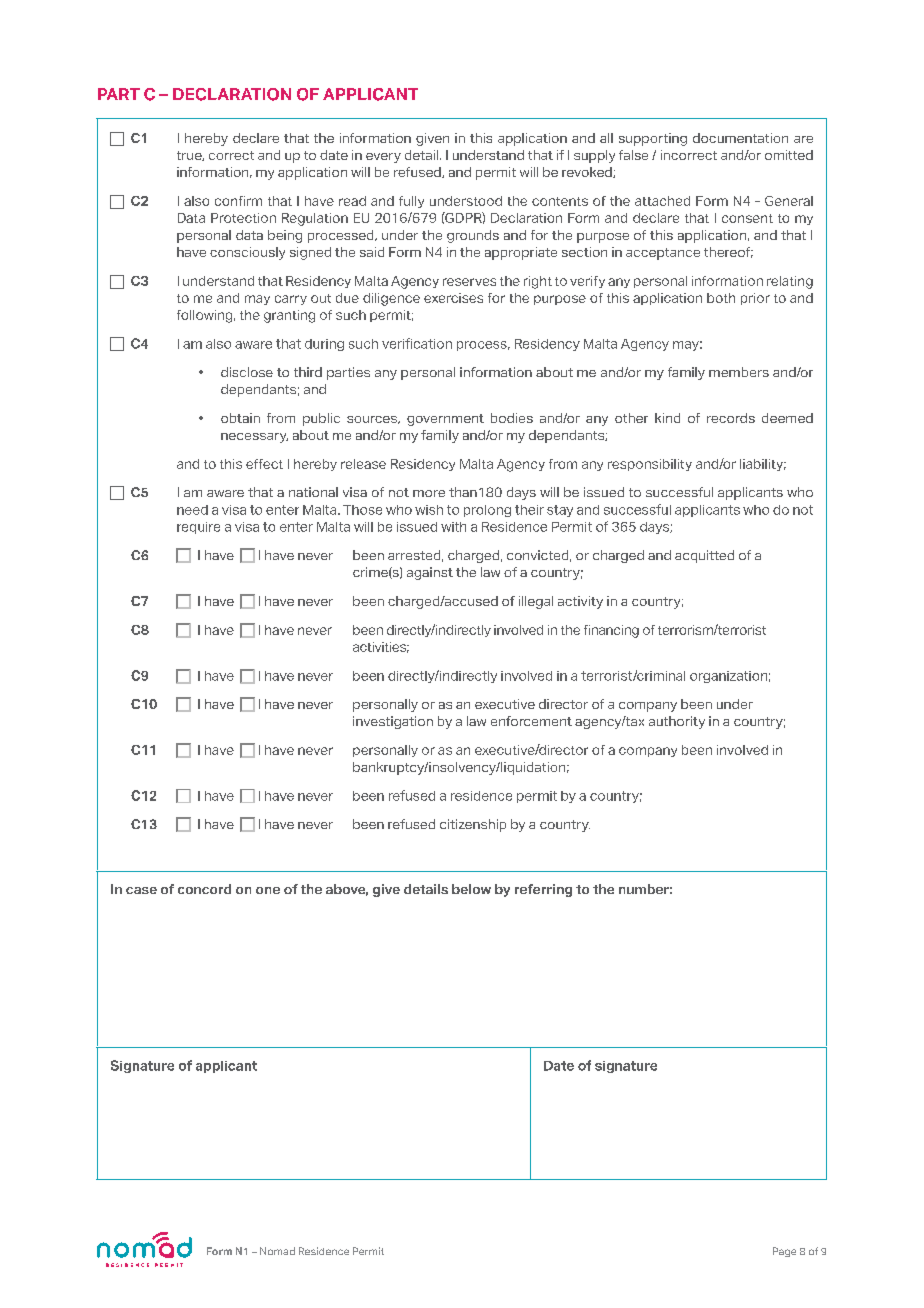 The image size is (924, 1308). What do you see at coordinates (543, 890) in the screenshot?
I see `referring` at bounding box center [543, 890].
